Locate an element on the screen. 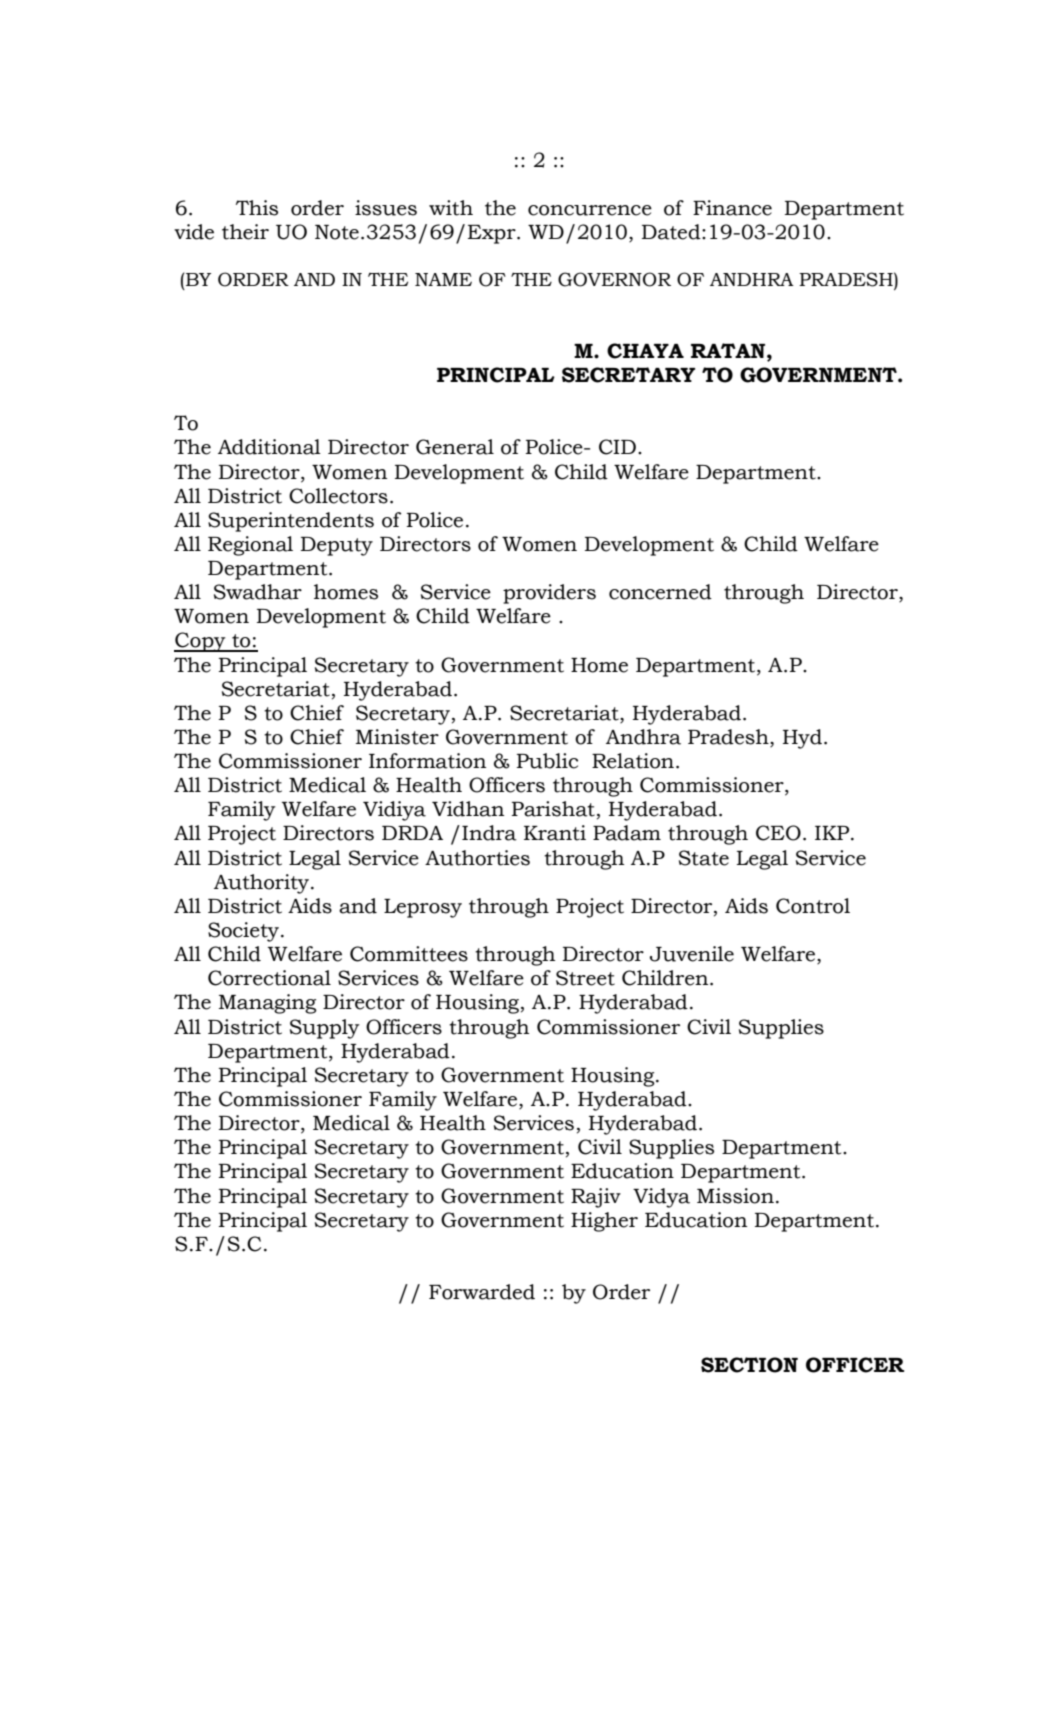  Public is located at coordinates (547, 761).
